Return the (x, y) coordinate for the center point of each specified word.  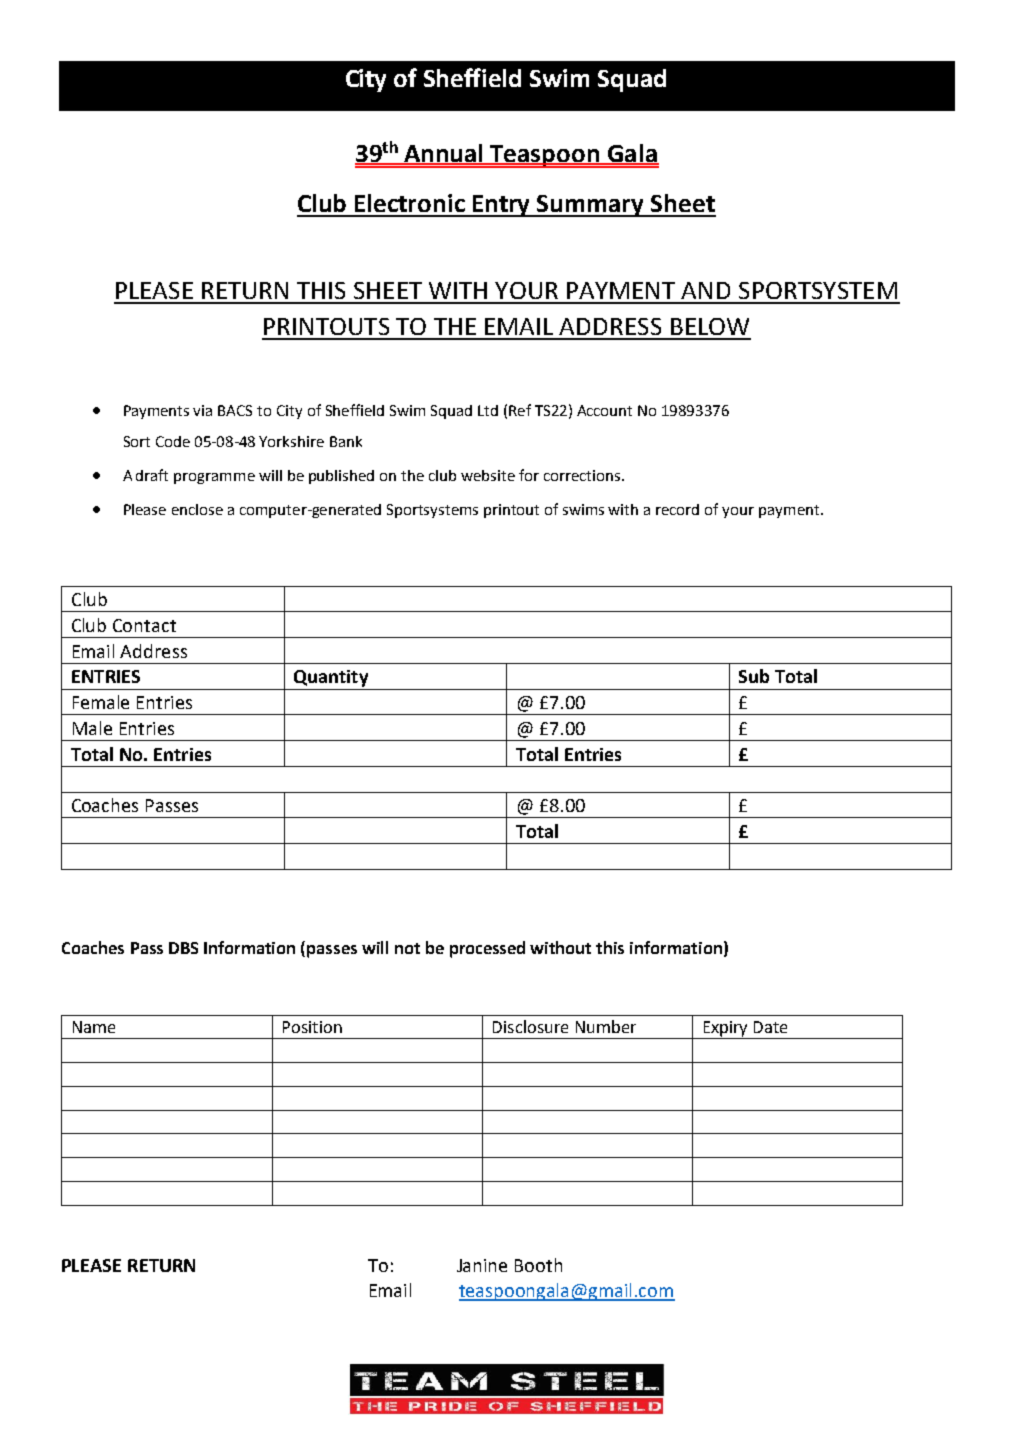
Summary (591, 206)
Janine (482, 1265)
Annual (443, 154)
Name (94, 1027)
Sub (754, 676)
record (677, 509)
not (407, 948)
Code (173, 441)
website (488, 475)
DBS (183, 948)
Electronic (410, 203)
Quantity (331, 678)
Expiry (725, 1030)
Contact (144, 625)
